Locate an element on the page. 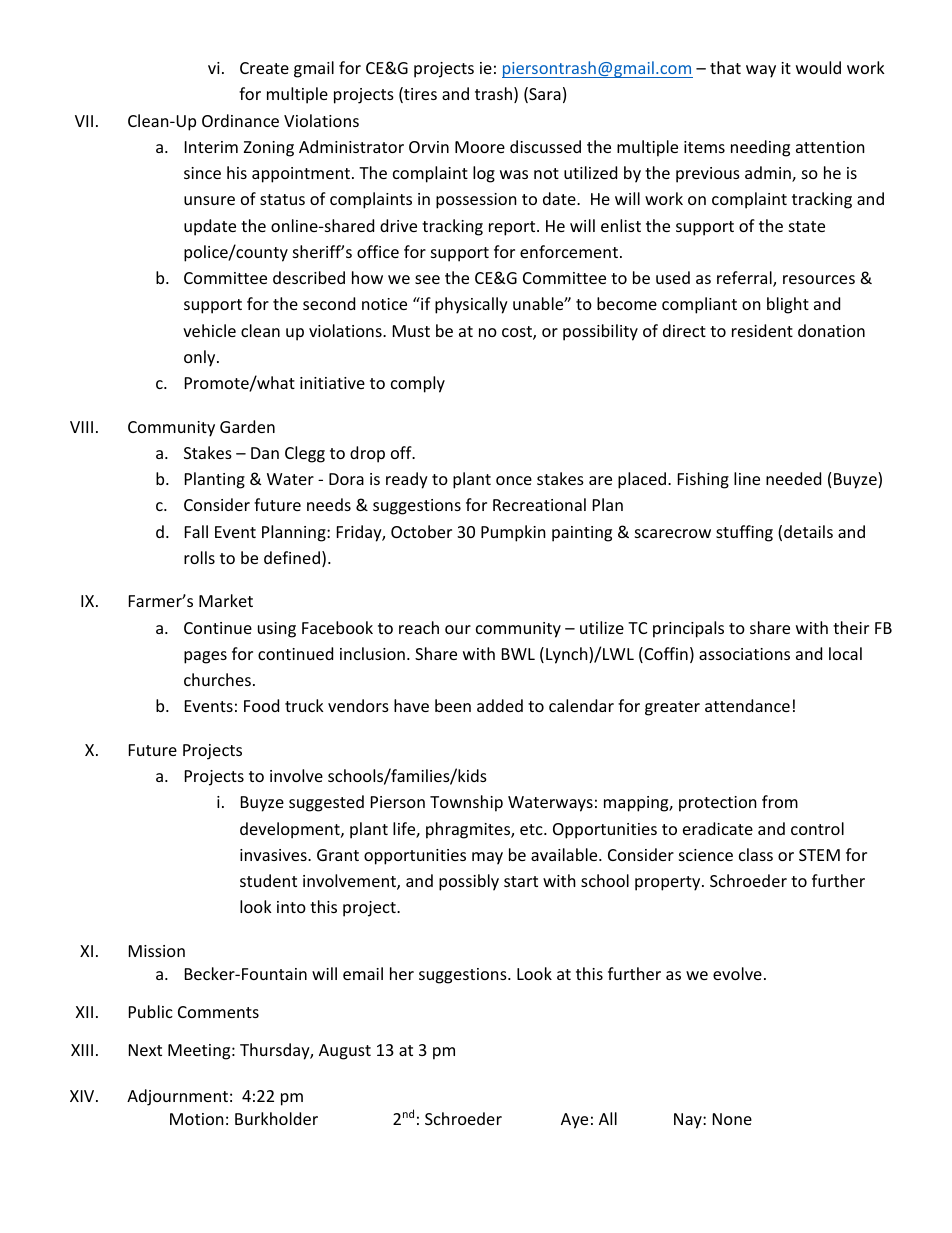 This image has width=952, height=1233. Ordinance is located at coordinates (240, 120).
